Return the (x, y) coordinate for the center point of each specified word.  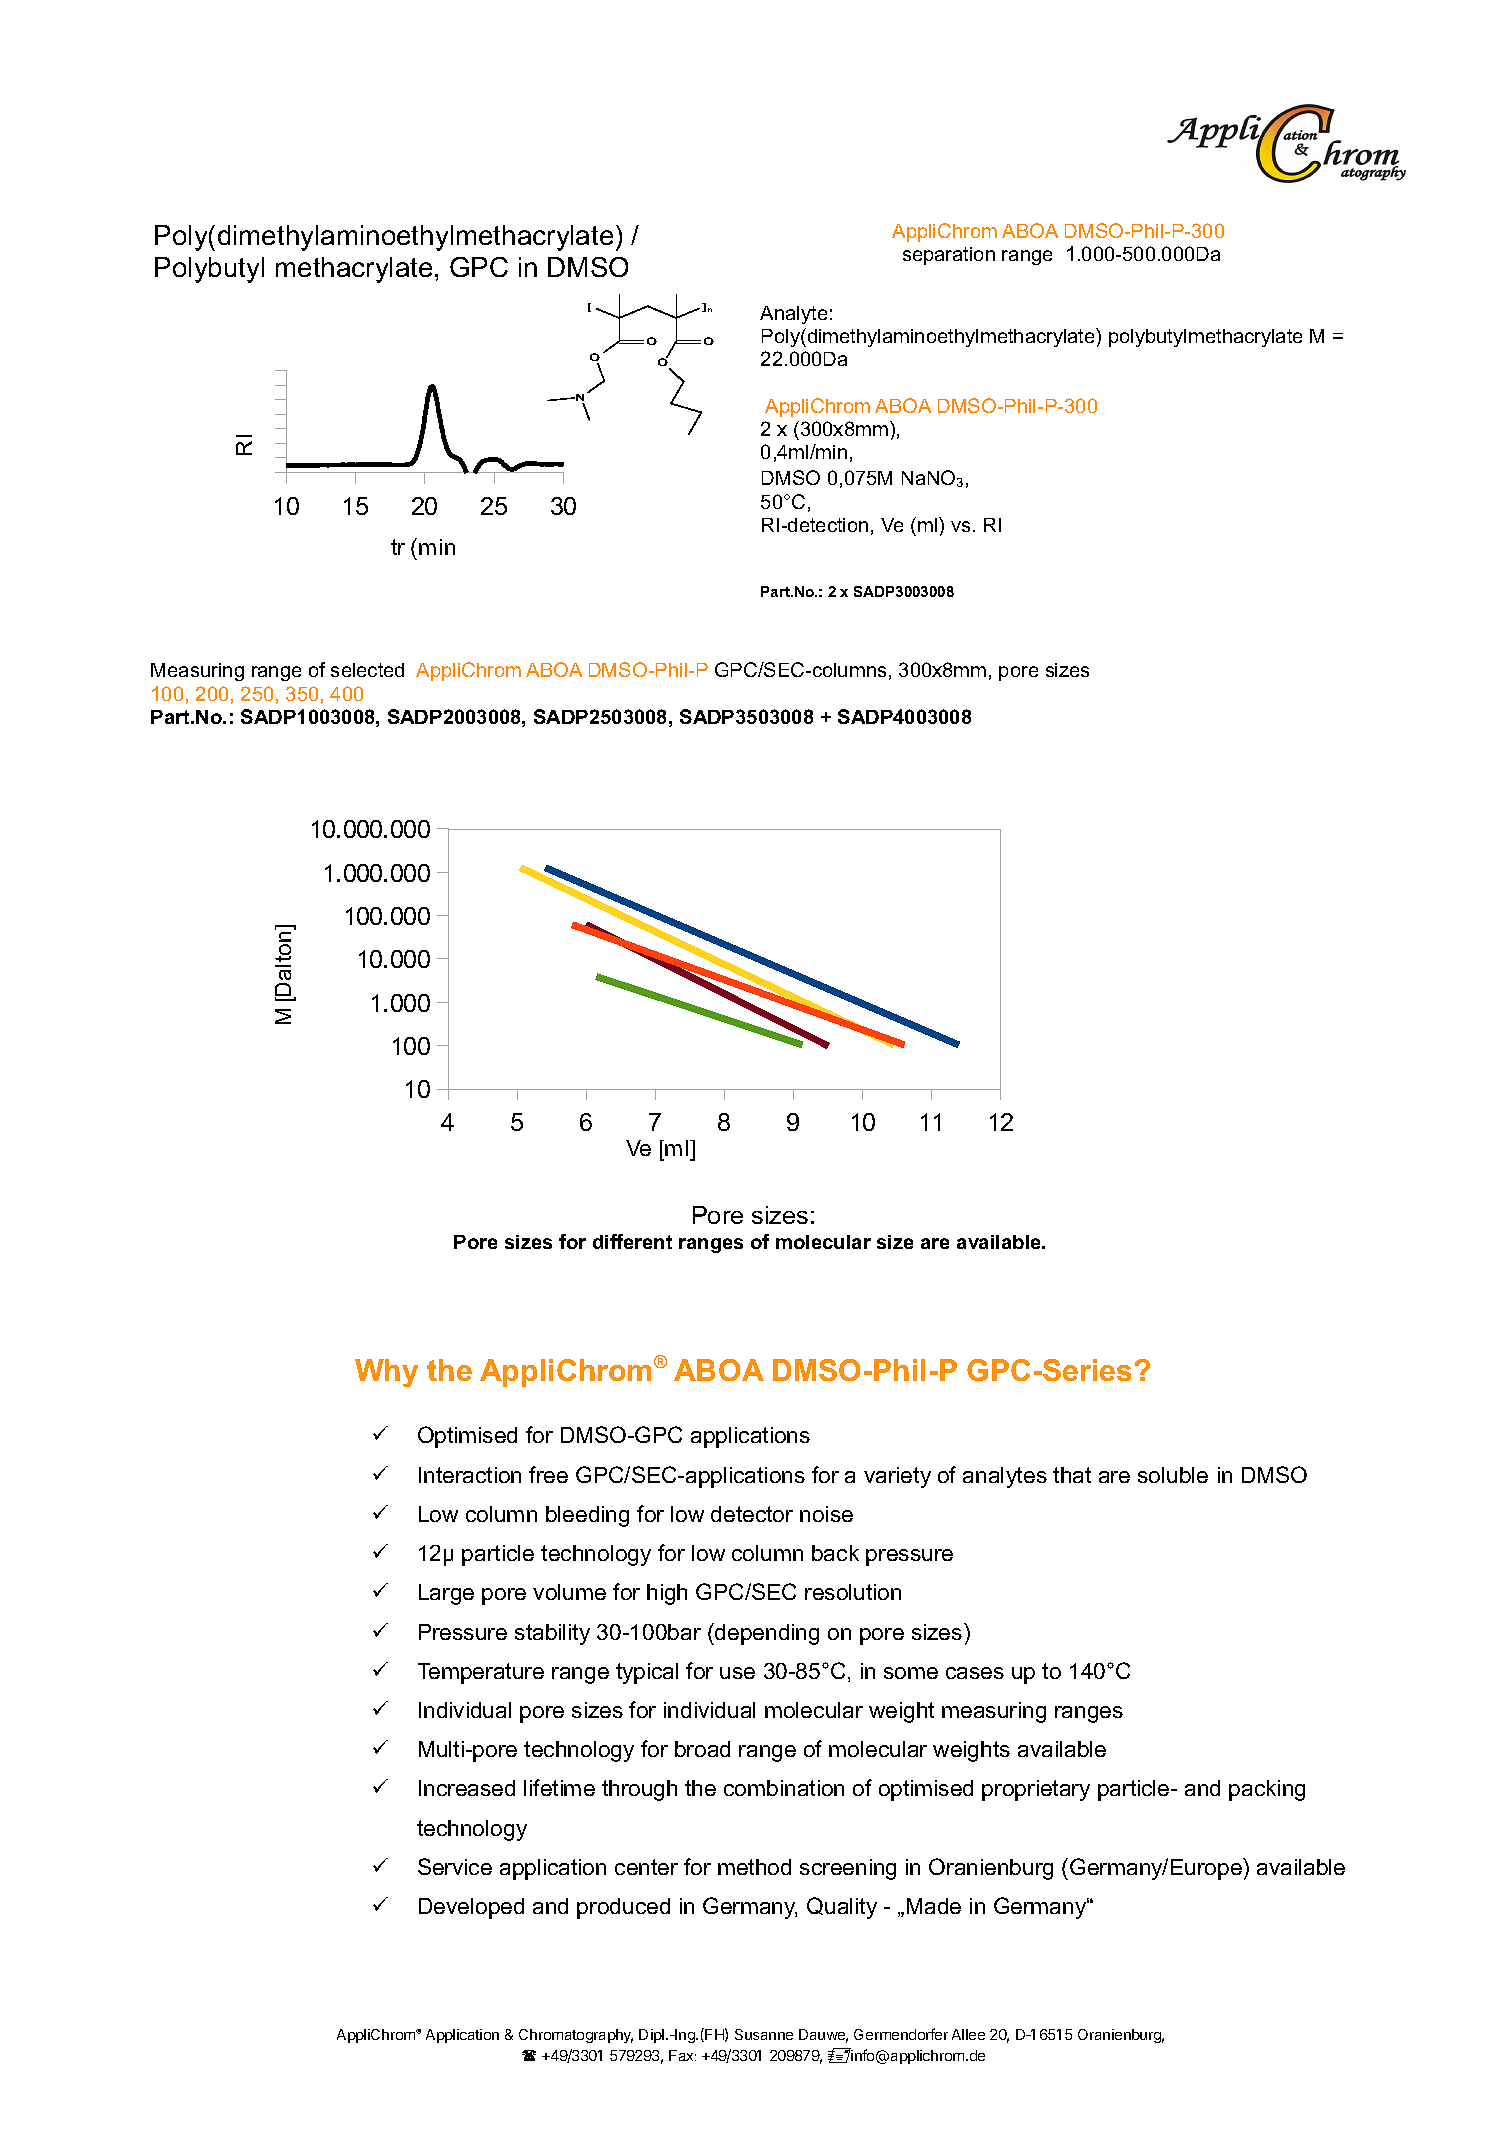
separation (949, 256)
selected (367, 670)
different (632, 1241)
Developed (471, 1908)
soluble (1173, 1475)
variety (897, 1477)
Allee (968, 2034)
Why (386, 1373)
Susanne (764, 2034)
